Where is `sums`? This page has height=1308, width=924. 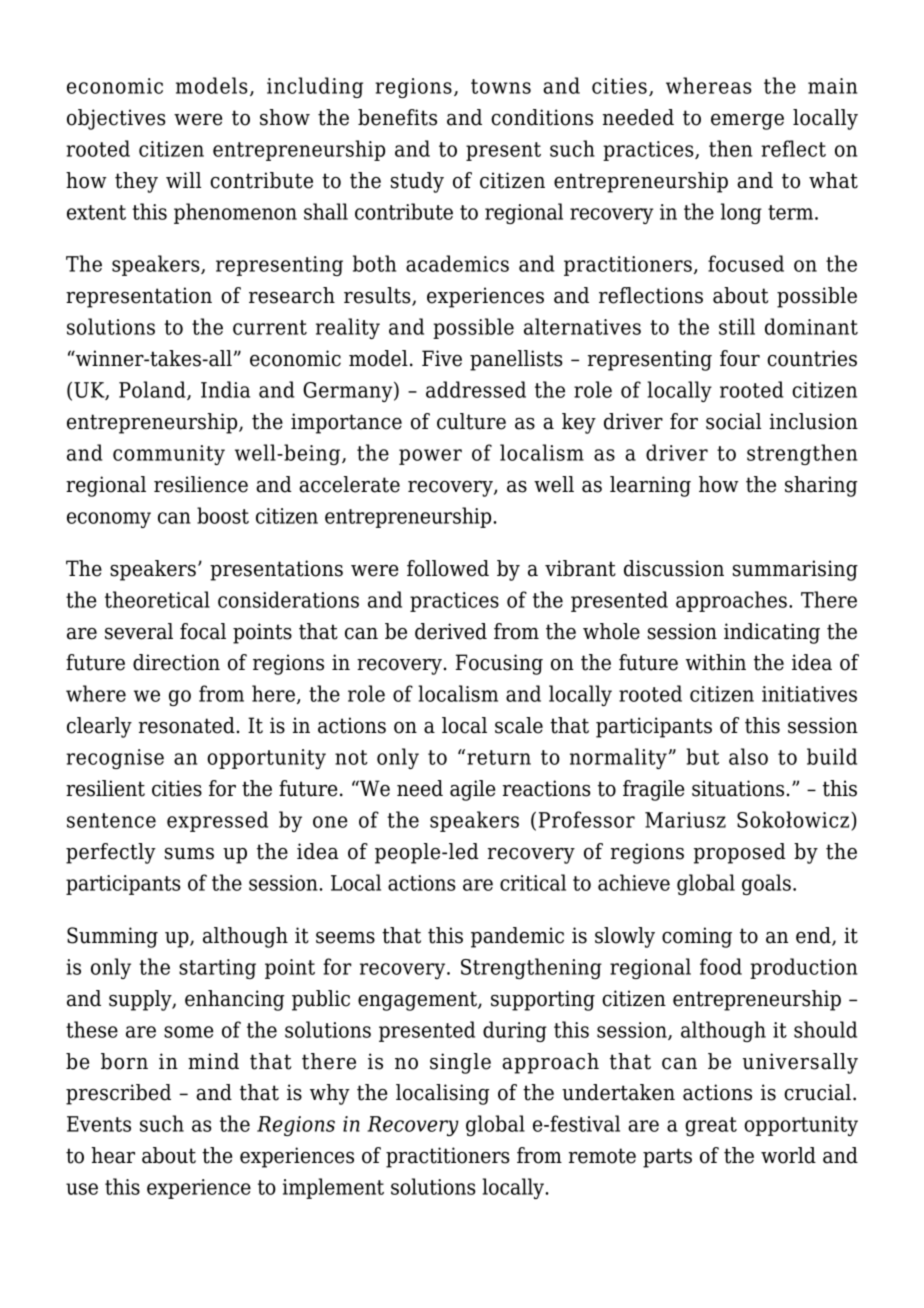
sums is located at coordinates (189, 854).
